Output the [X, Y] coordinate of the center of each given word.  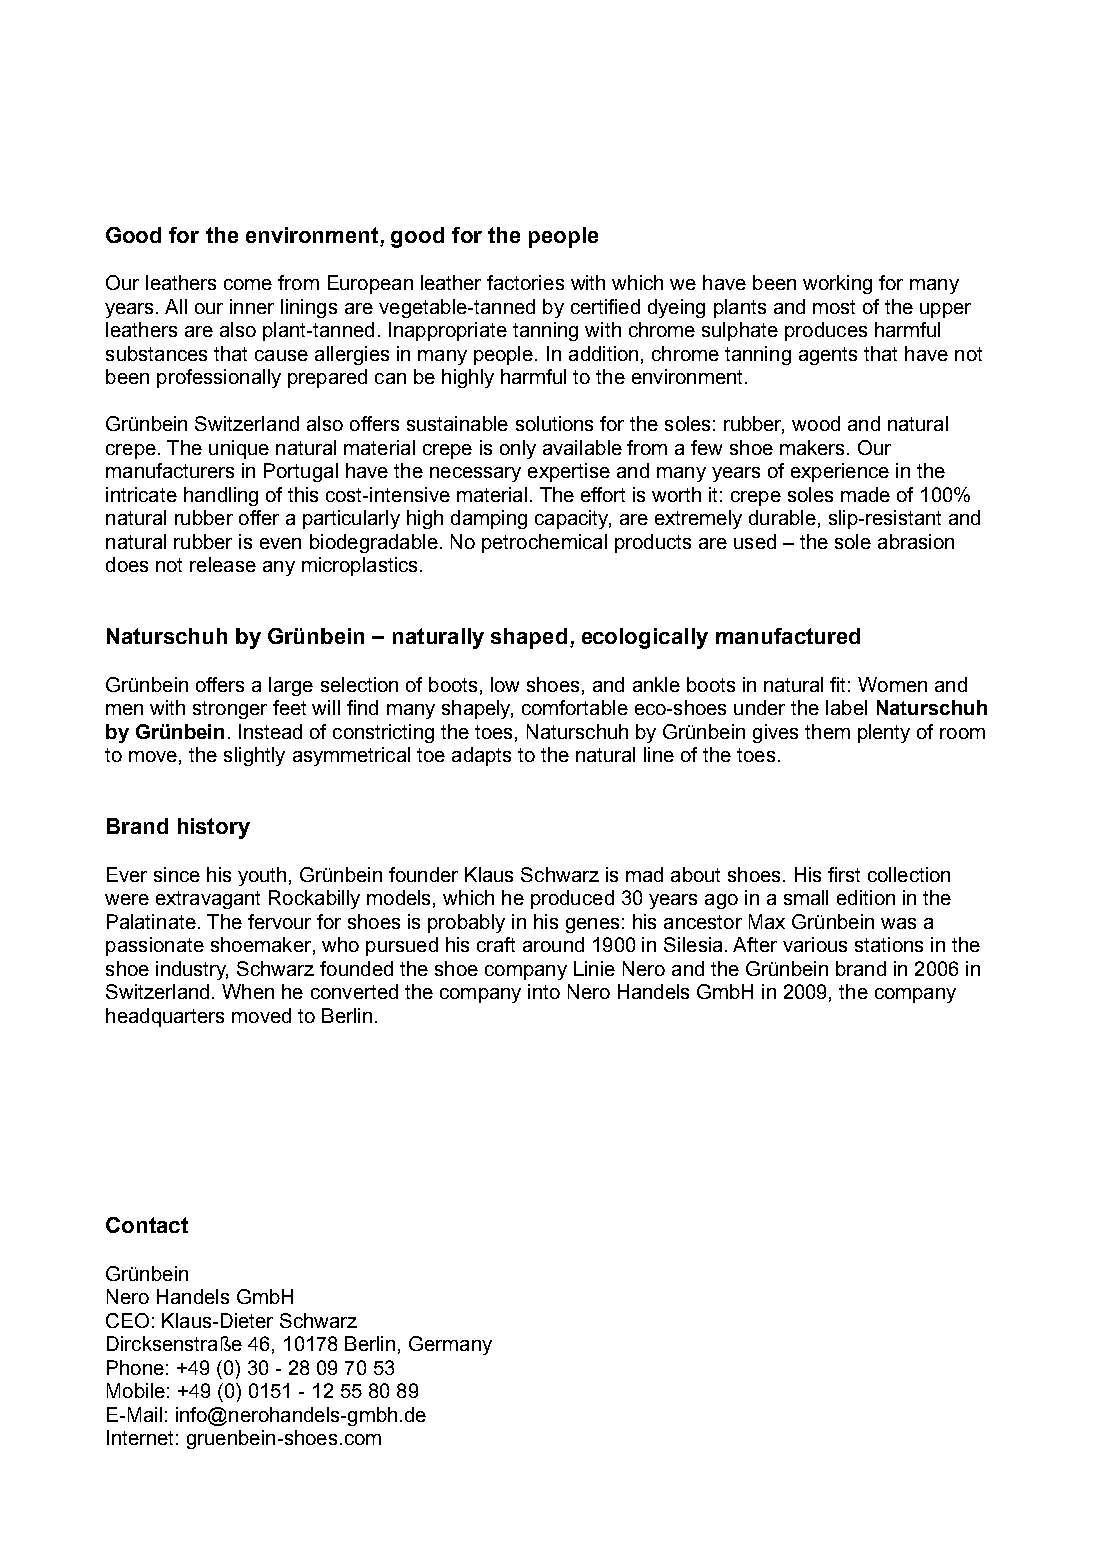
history [214, 828]
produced [572, 899]
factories [525, 282]
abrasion [916, 541]
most [834, 307]
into [544, 991]
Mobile [136, 1390]
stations [889, 944]
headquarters [165, 1017]
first [844, 874]
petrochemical [544, 543]
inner [252, 306]
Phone [135, 1367]
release [223, 564]
